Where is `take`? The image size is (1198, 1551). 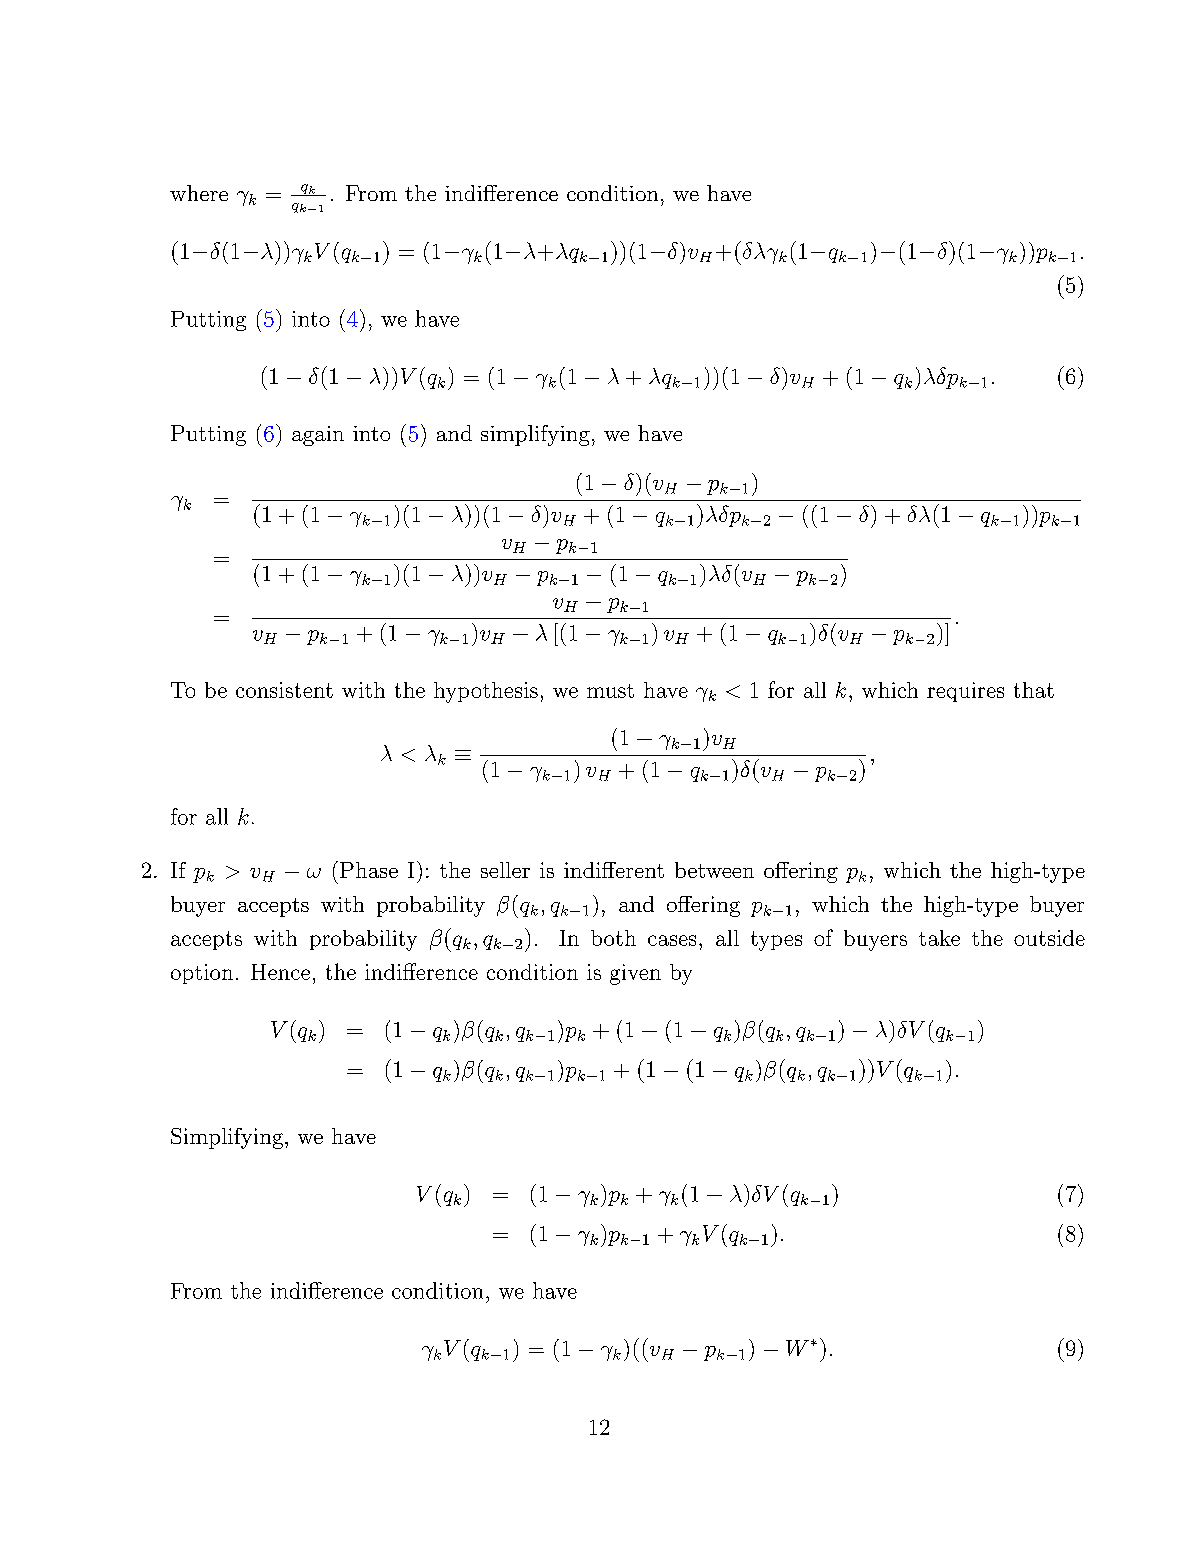 take is located at coordinates (939, 938).
